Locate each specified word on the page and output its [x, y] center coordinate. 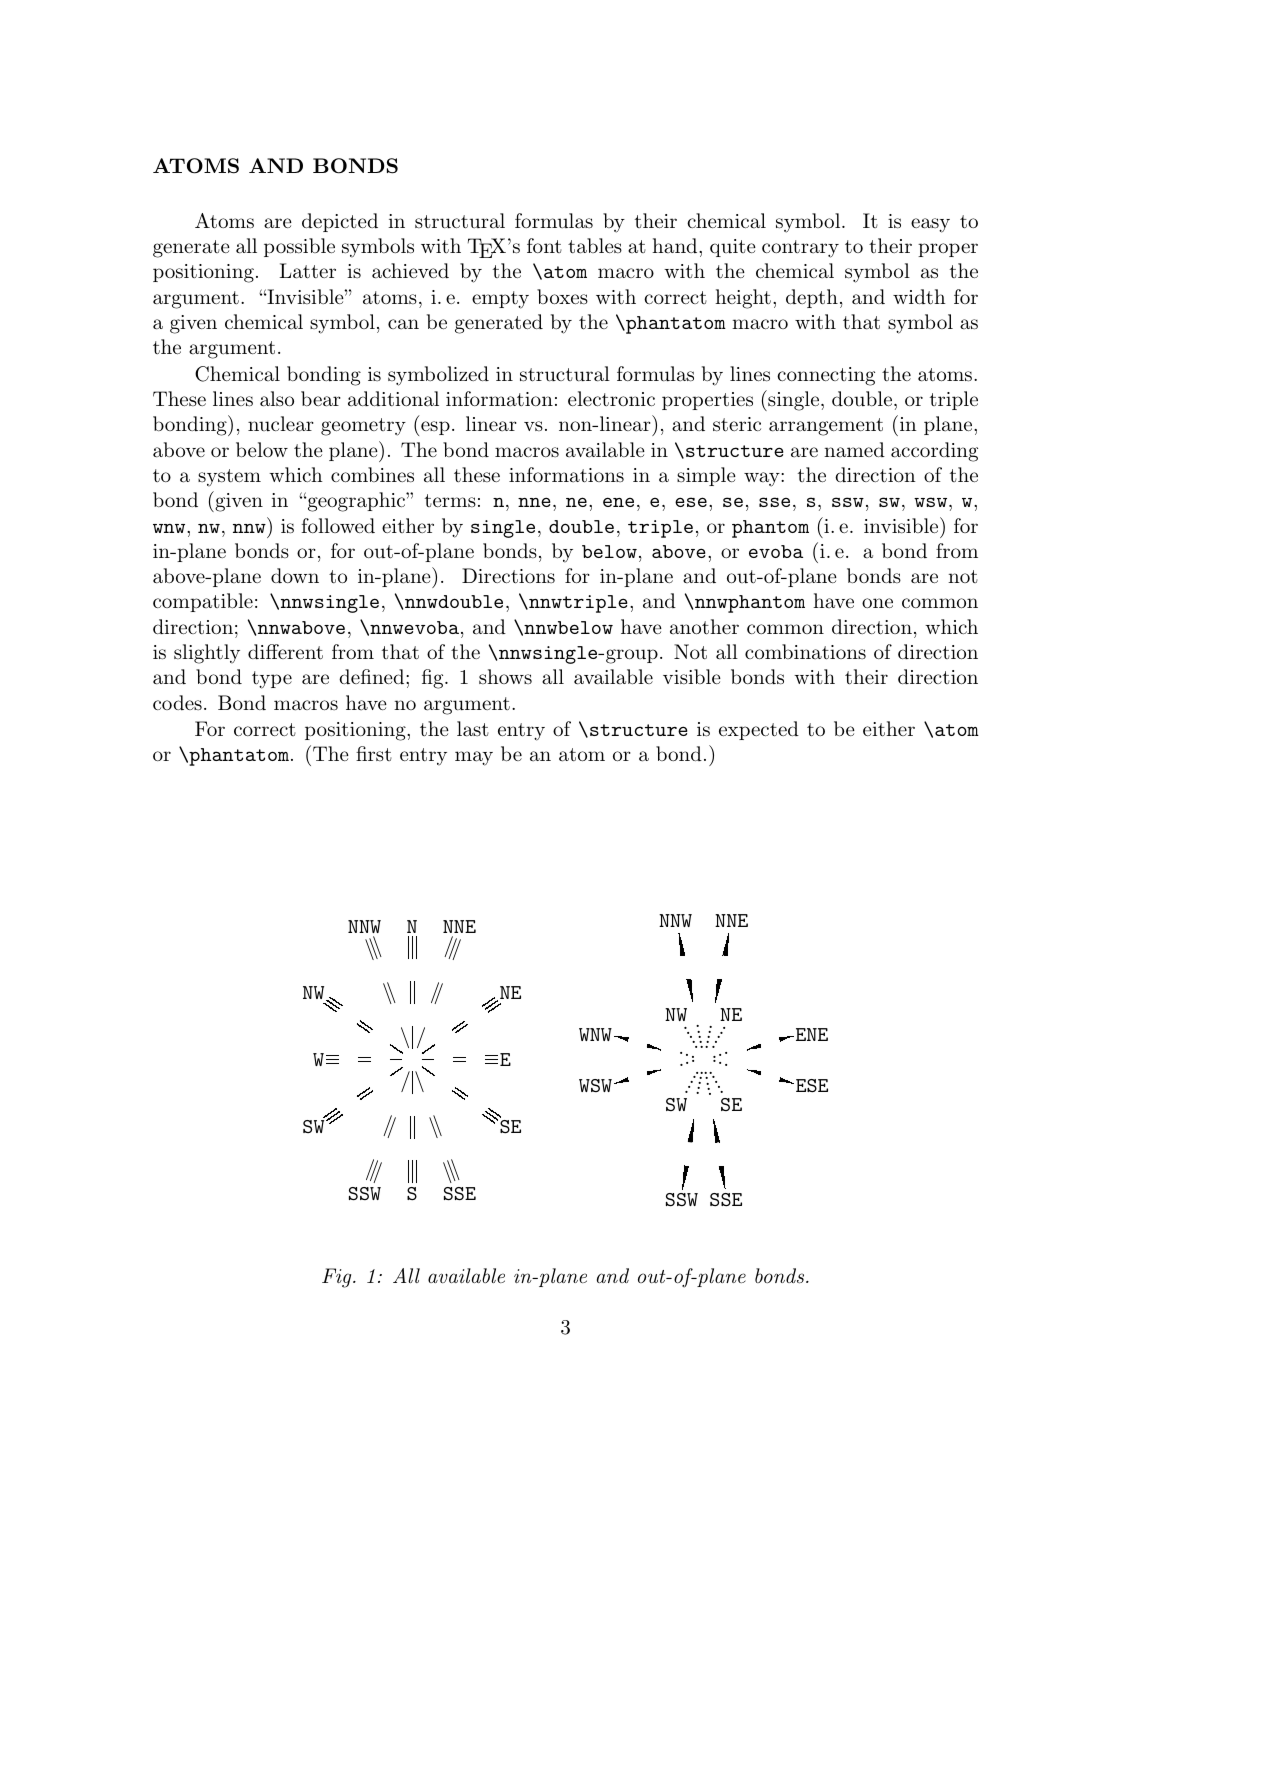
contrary [800, 249]
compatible [203, 602]
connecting [826, 376]
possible [299, 247]
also [277, 399]
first [374, 753]
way [762, 479]
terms [450, 500]
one [877, 603]
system [229, 478]
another [704, 627]
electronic [611, 398]
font [544, 245]
